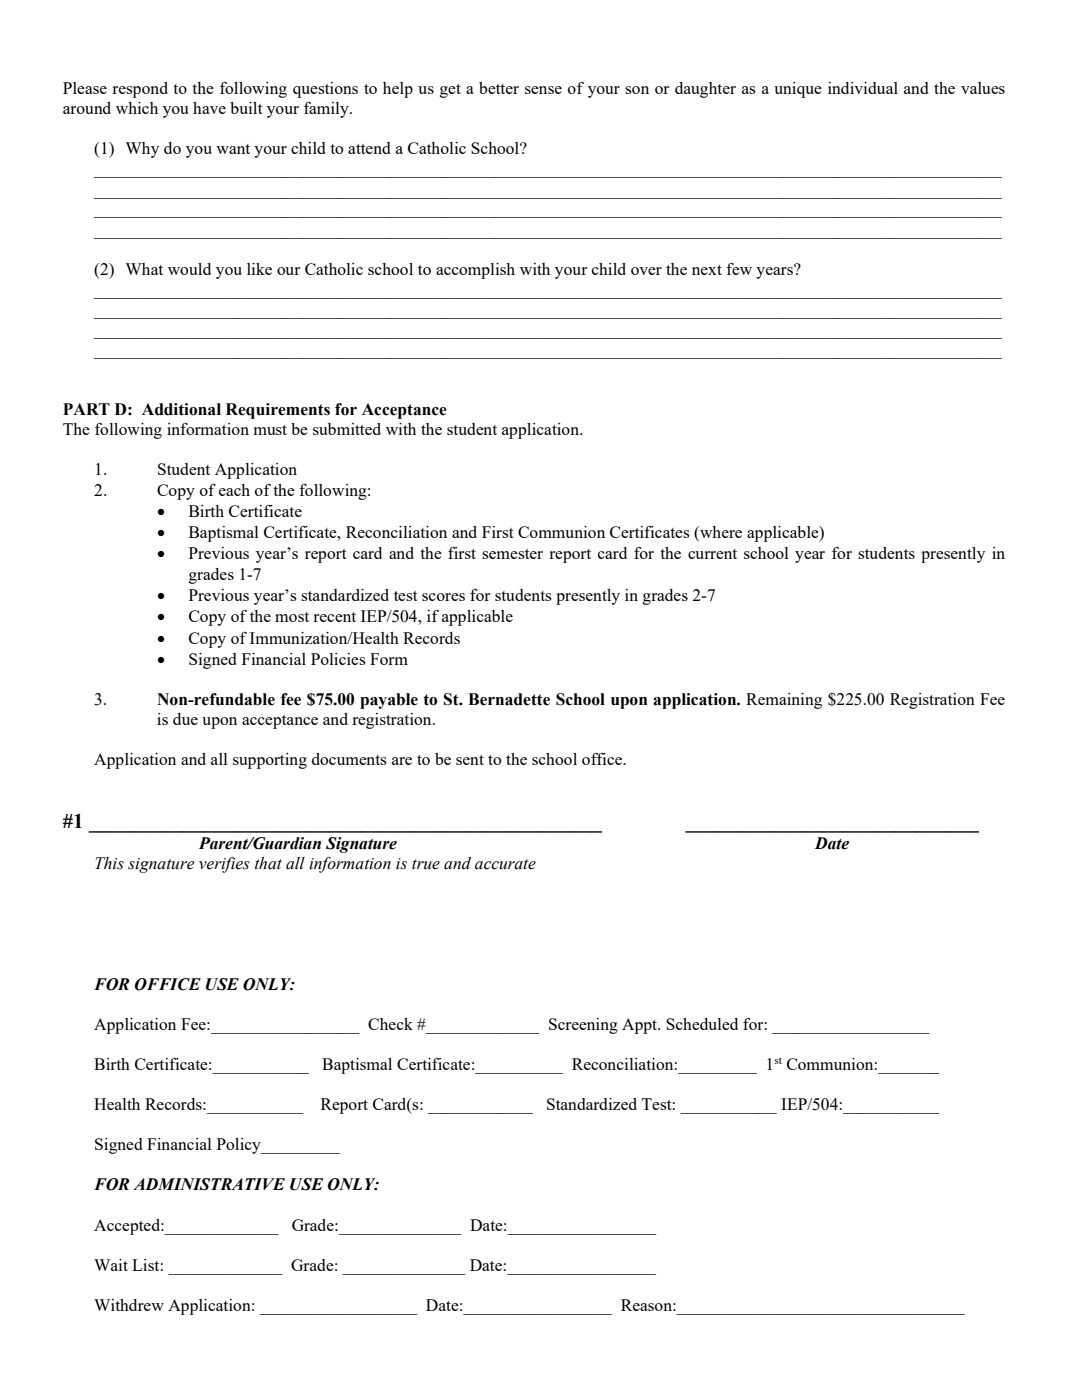 The image size is (1068, 1382). I want to click on have, so click(209, 108).
